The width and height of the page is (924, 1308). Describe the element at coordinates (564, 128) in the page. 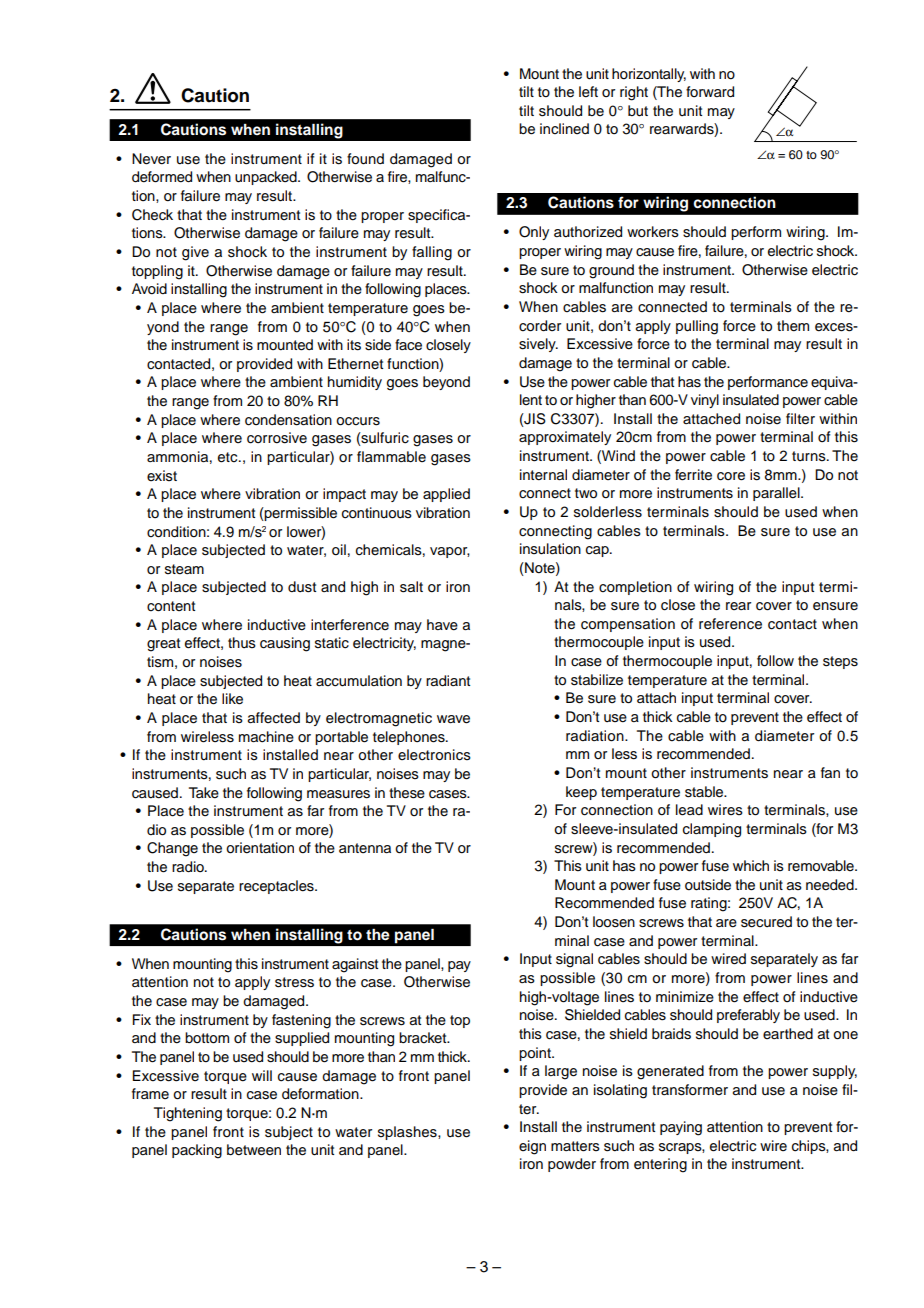

I see `inclined` at that location.
